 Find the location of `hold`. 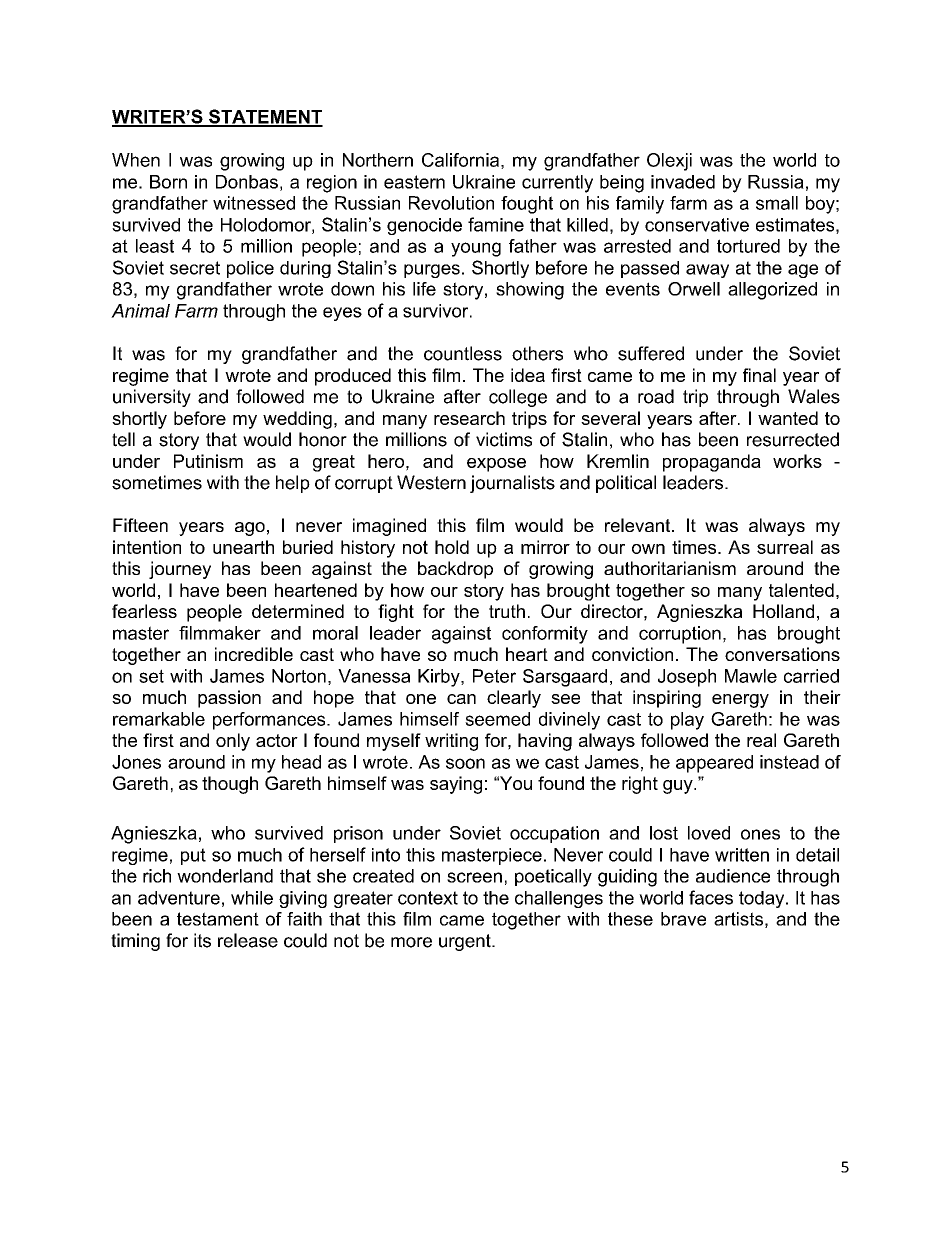

hold is located at coordinates (452, 547).
